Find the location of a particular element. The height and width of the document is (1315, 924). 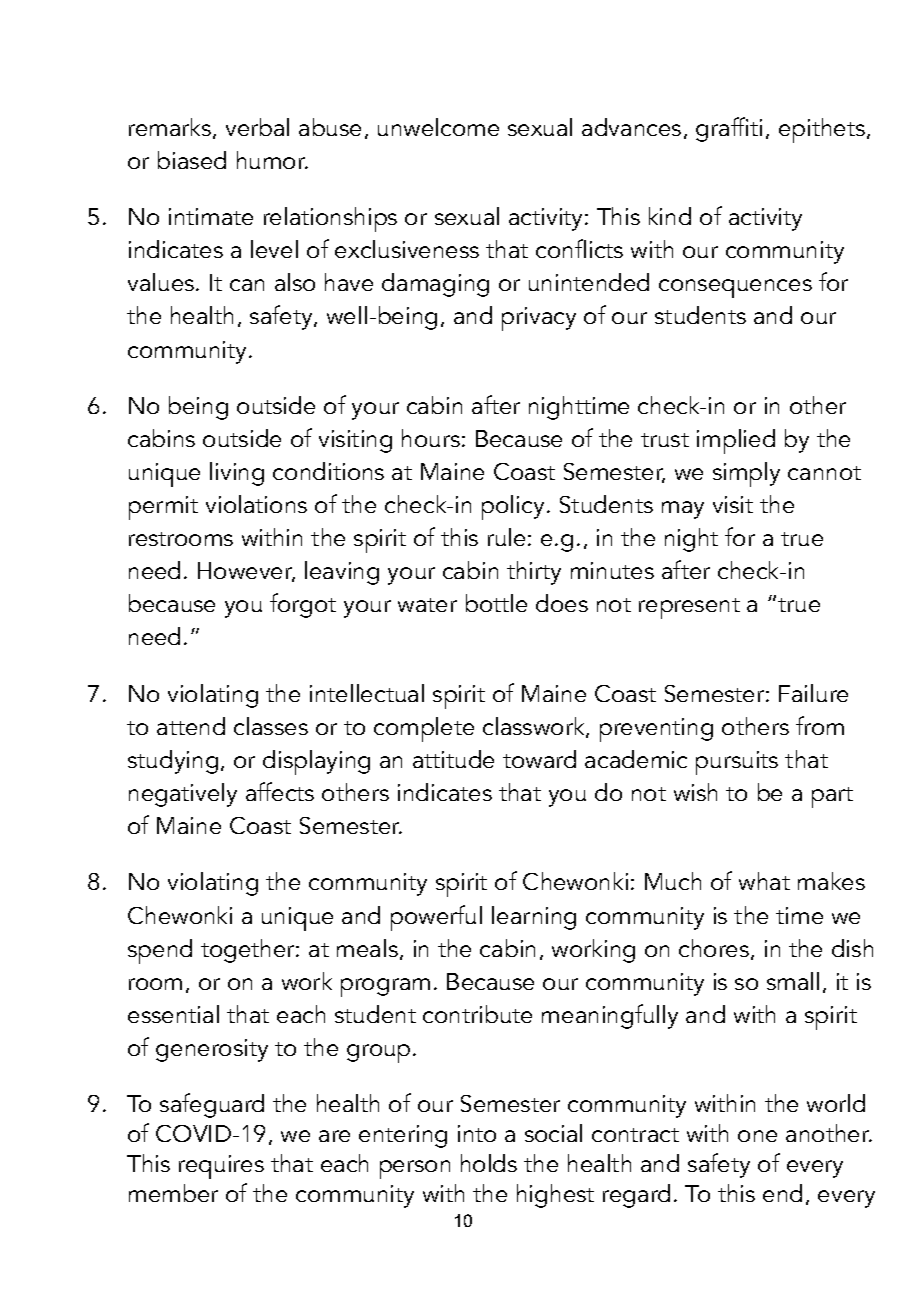

hours is located at coordinates (431, 438).
